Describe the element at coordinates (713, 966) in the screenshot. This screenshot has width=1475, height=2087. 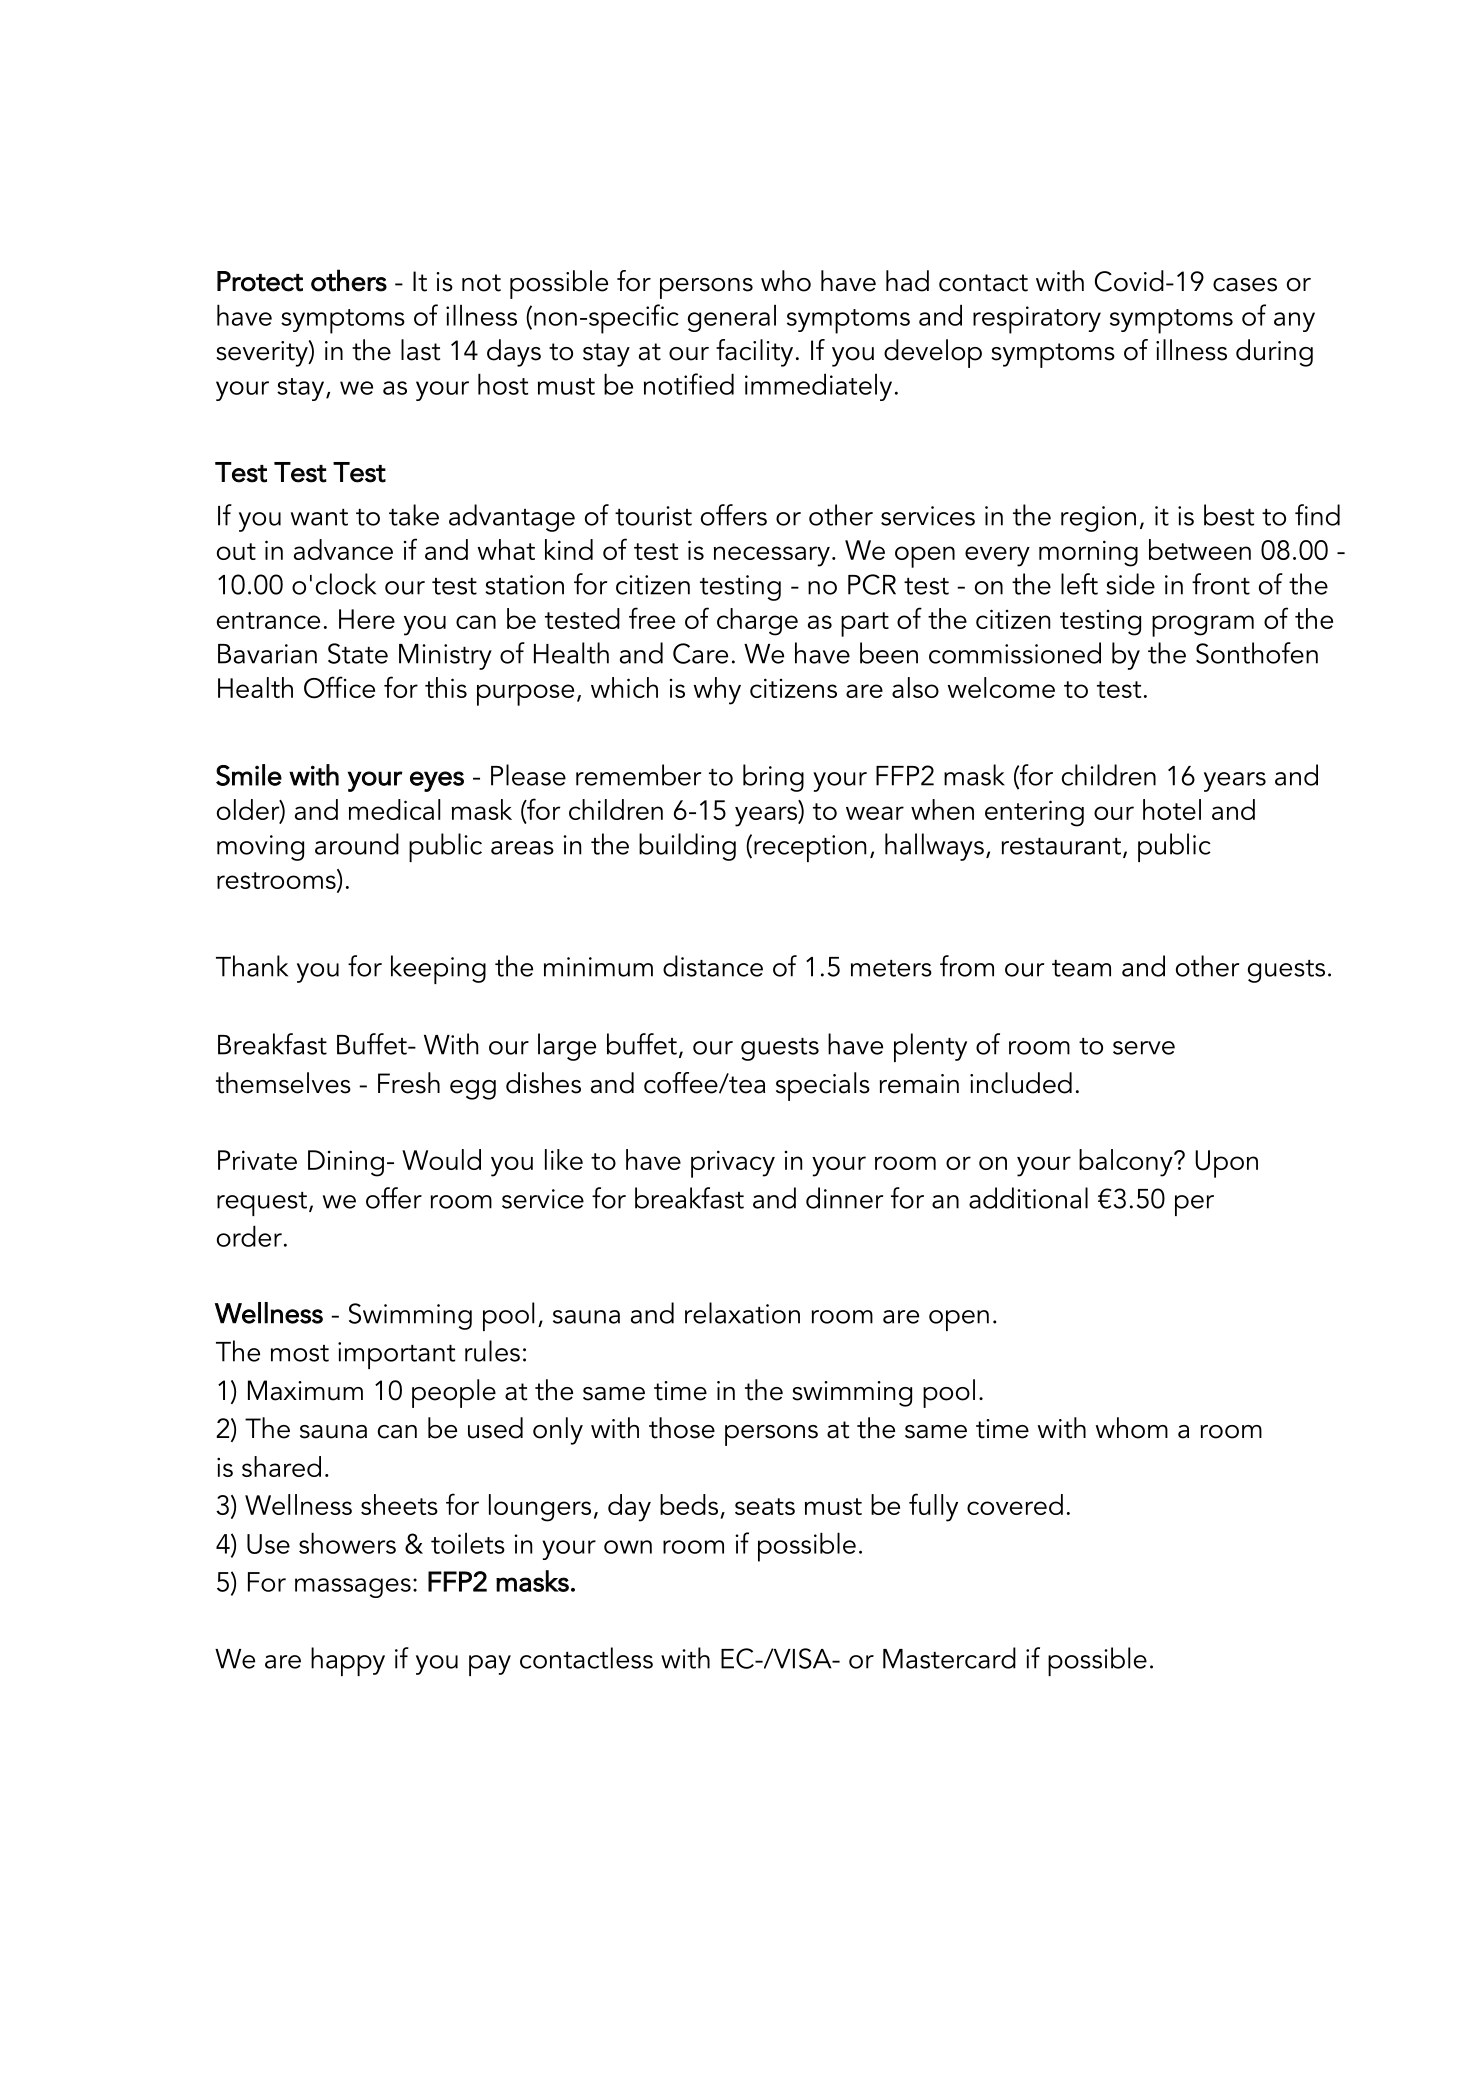
I see `distance` at that location.
